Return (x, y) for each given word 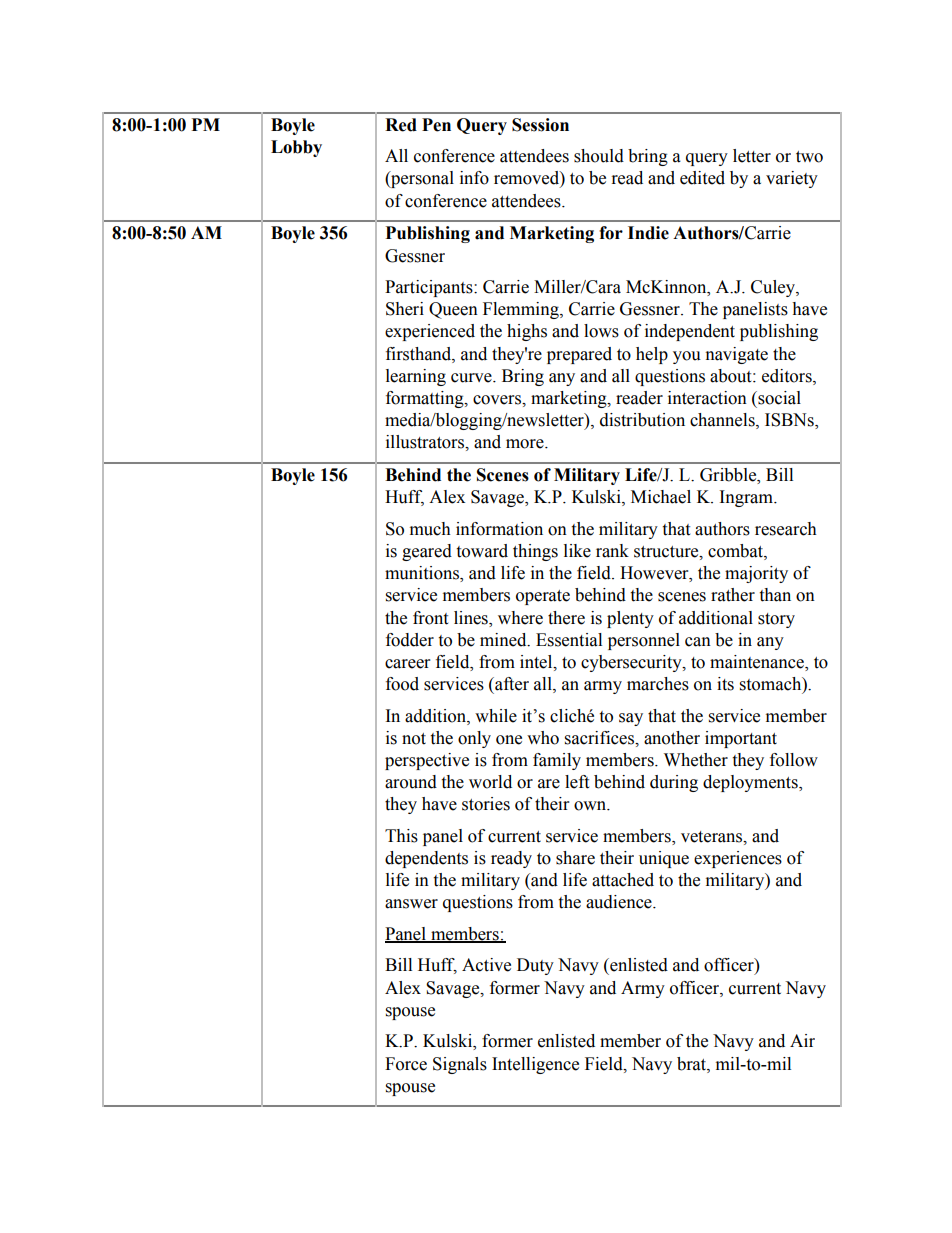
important (741, 739)
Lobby (296, 148)
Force (406, 1064)
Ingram (747, 498)
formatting (426, 399)
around (411, 782)
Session (540, 125)
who (543, 738)
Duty (535, 966)
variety (792, 179)
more (526, 444)
